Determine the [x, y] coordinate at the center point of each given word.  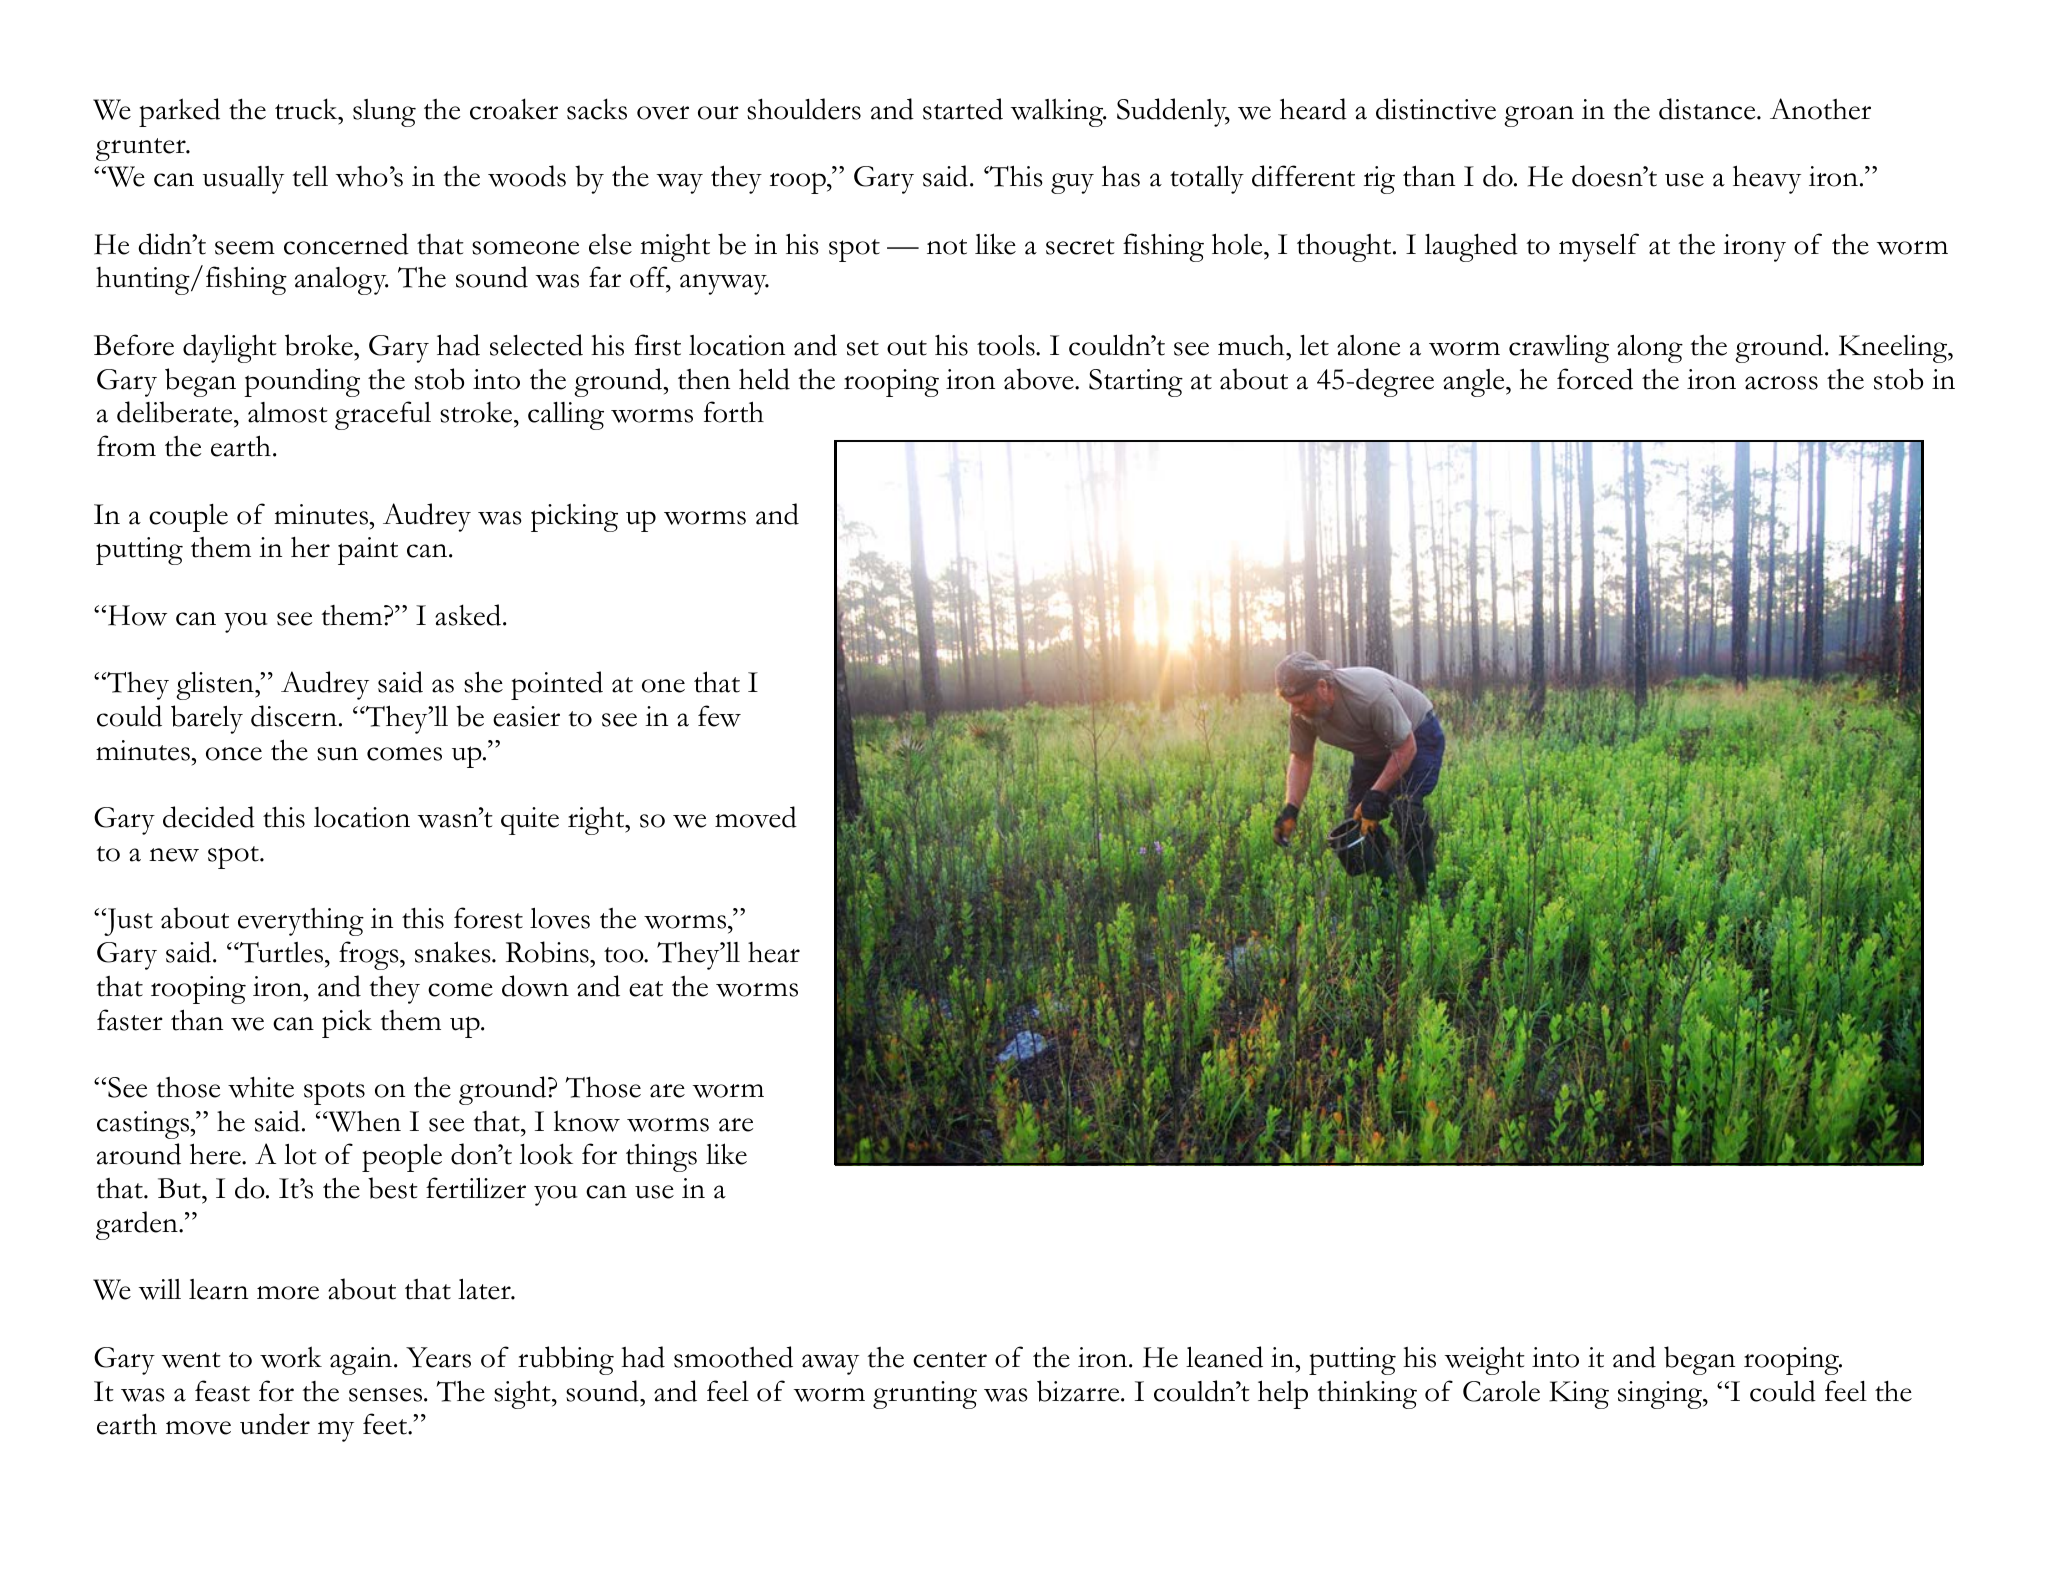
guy [1072, 183]
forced [1595, 379]
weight [1485, 1360]
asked [469, 615]
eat [646, 989]
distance [1708, 109]
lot [300, 1154]
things [661, 1158]
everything [301, 922]
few [719, 716]
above [1040, 379]
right [597, 821]
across [1781, 383]
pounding [302, 382]
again [362, 1361]
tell [310, 176]
